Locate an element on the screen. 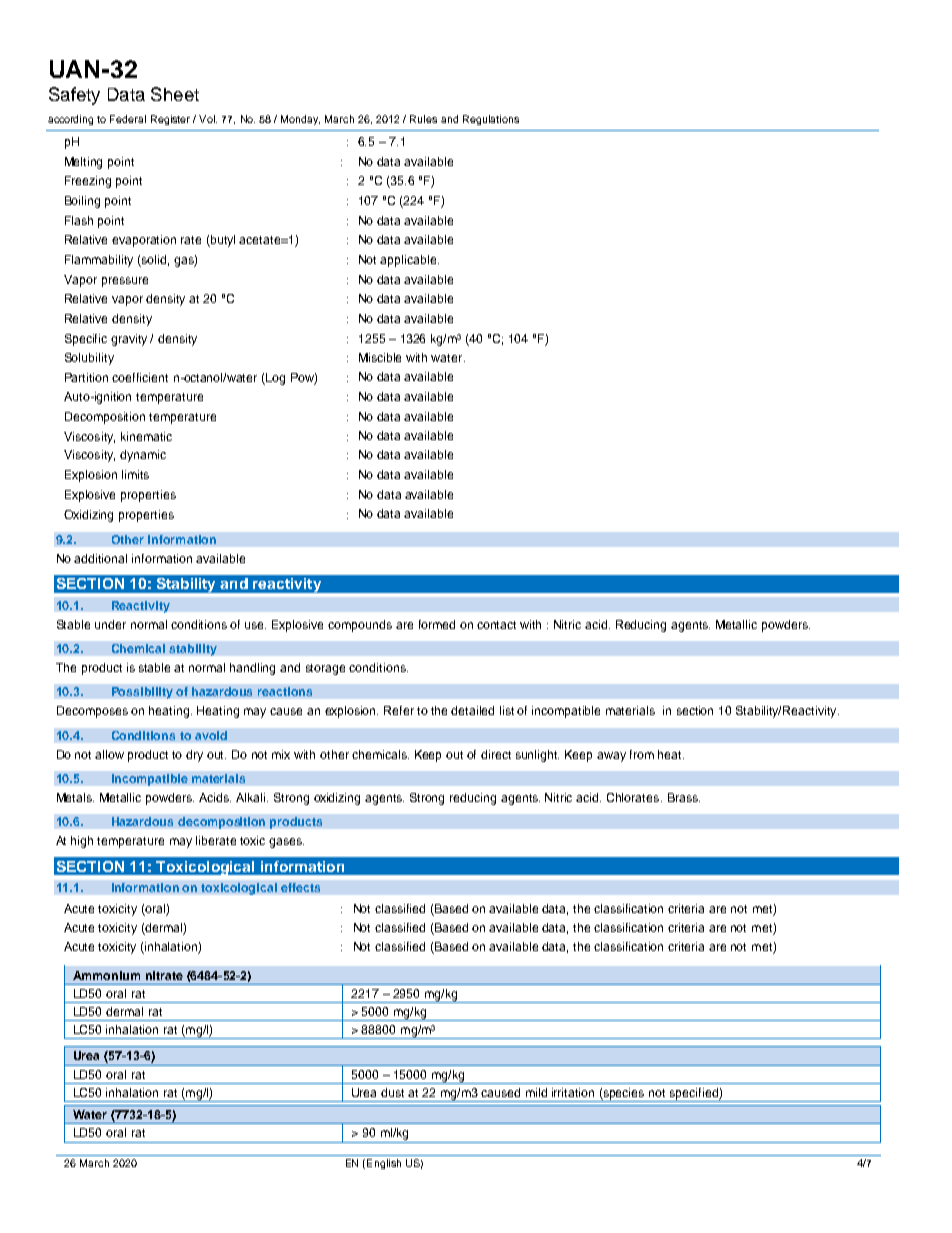 The width and height of the screenshot is (952, 1233). Brass is located at coordinates (684, 797).
